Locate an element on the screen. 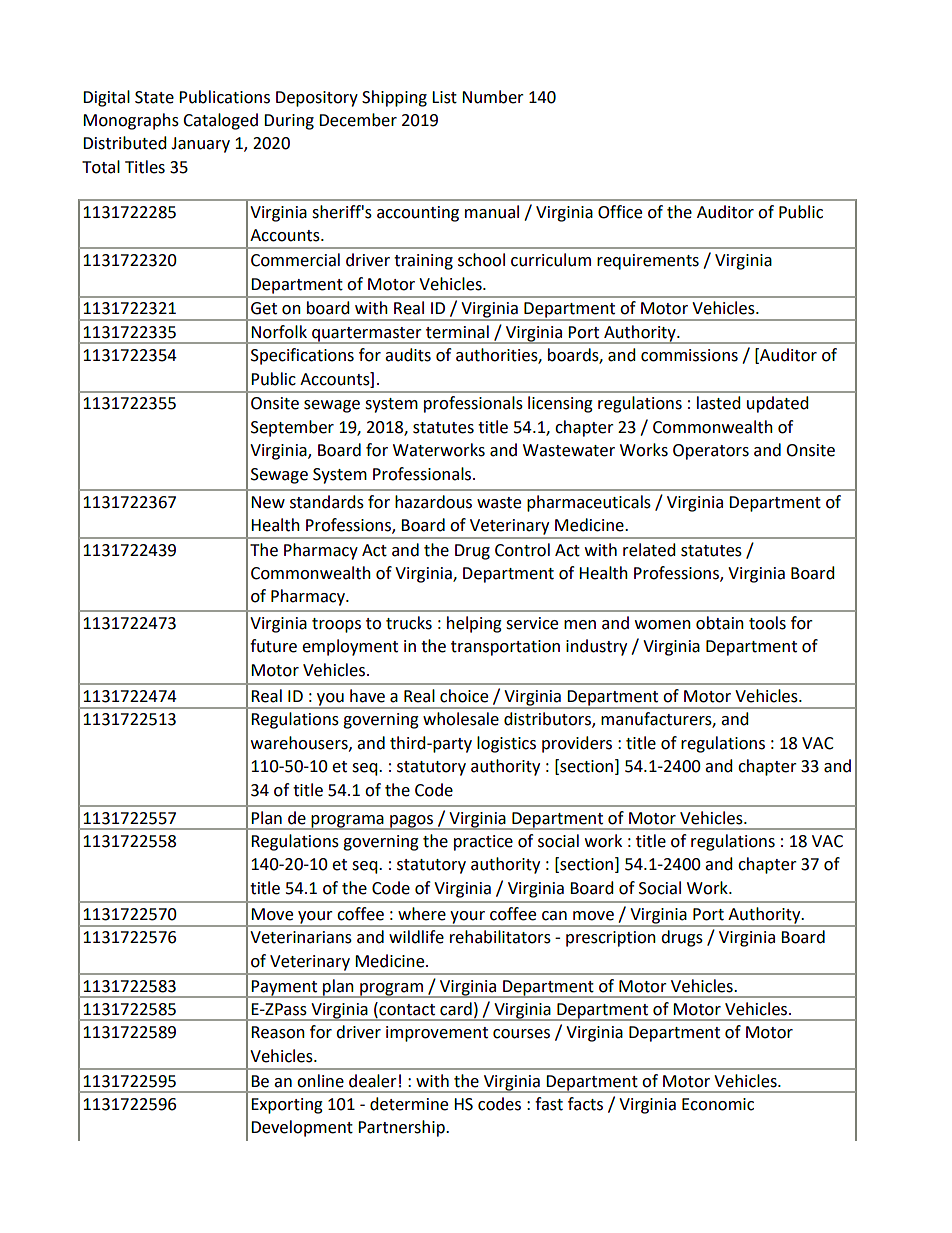 The image size is (952, 1233). Get is located at coordinates (264, 308).
